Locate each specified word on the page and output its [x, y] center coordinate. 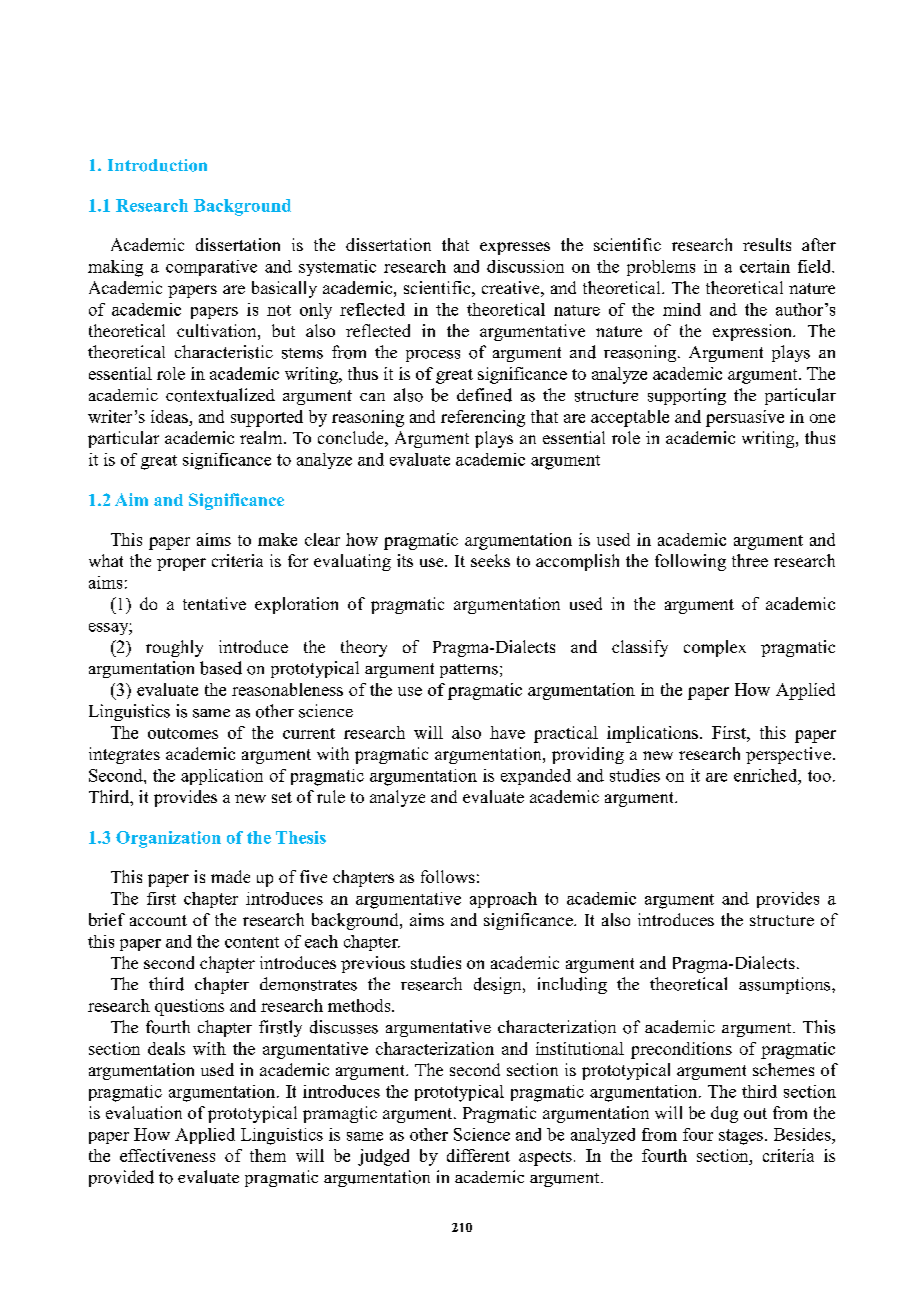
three [750, 560]
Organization [168, 839]
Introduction [157, 165]
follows [448, 876]
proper [181, 564]
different [478, 1155]
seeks [490, 560]
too [819, 776]
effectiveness [167, 1155]
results [767, 244]
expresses [515, 248]
